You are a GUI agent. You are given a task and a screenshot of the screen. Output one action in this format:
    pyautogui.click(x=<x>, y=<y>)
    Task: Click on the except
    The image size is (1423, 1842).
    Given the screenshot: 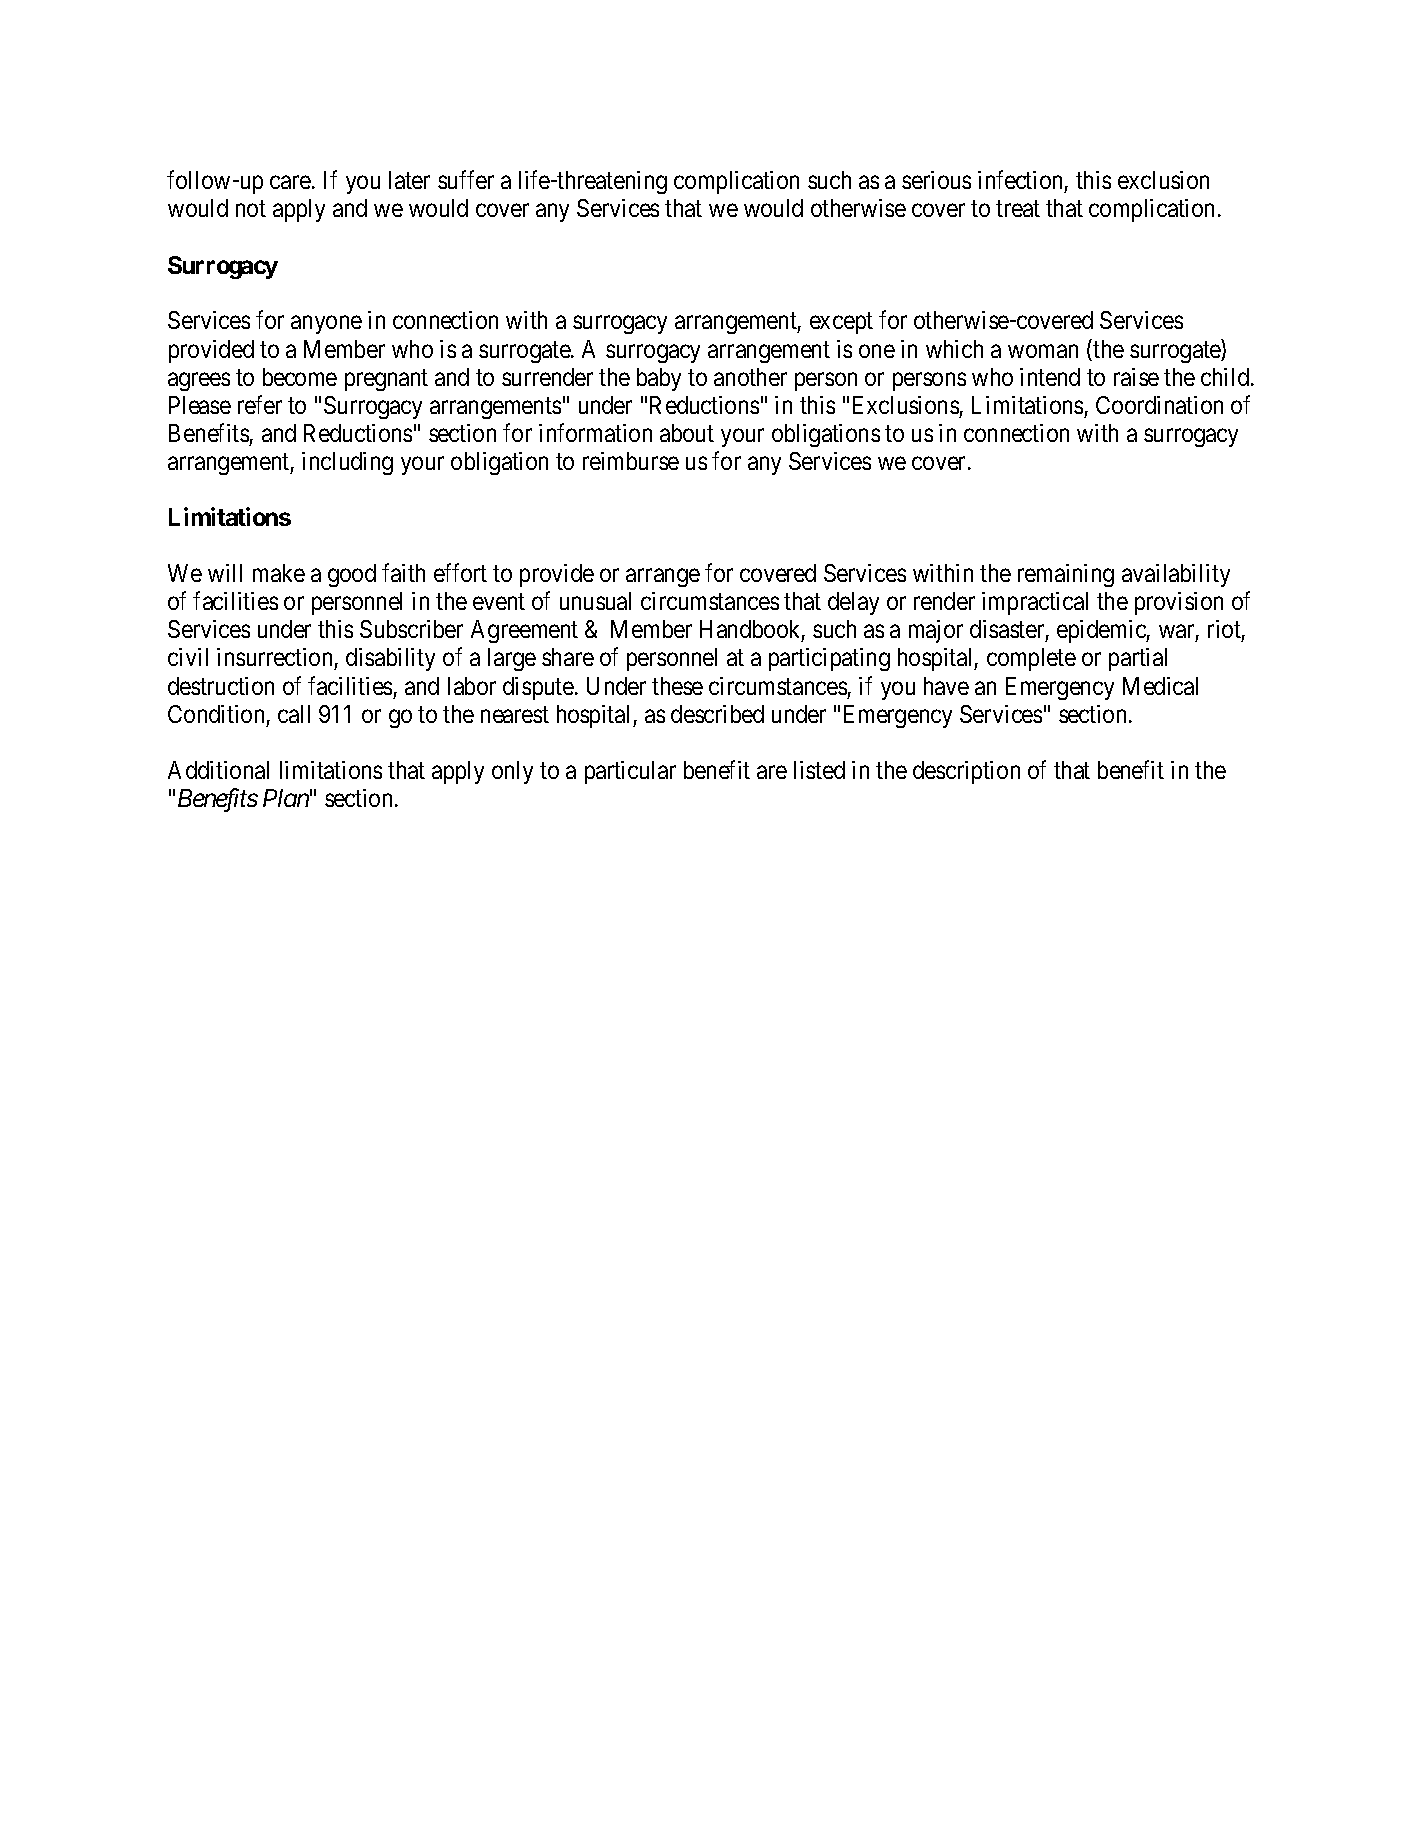 What is the action you would take?
    pyautogui.click(x=841, y=323)
